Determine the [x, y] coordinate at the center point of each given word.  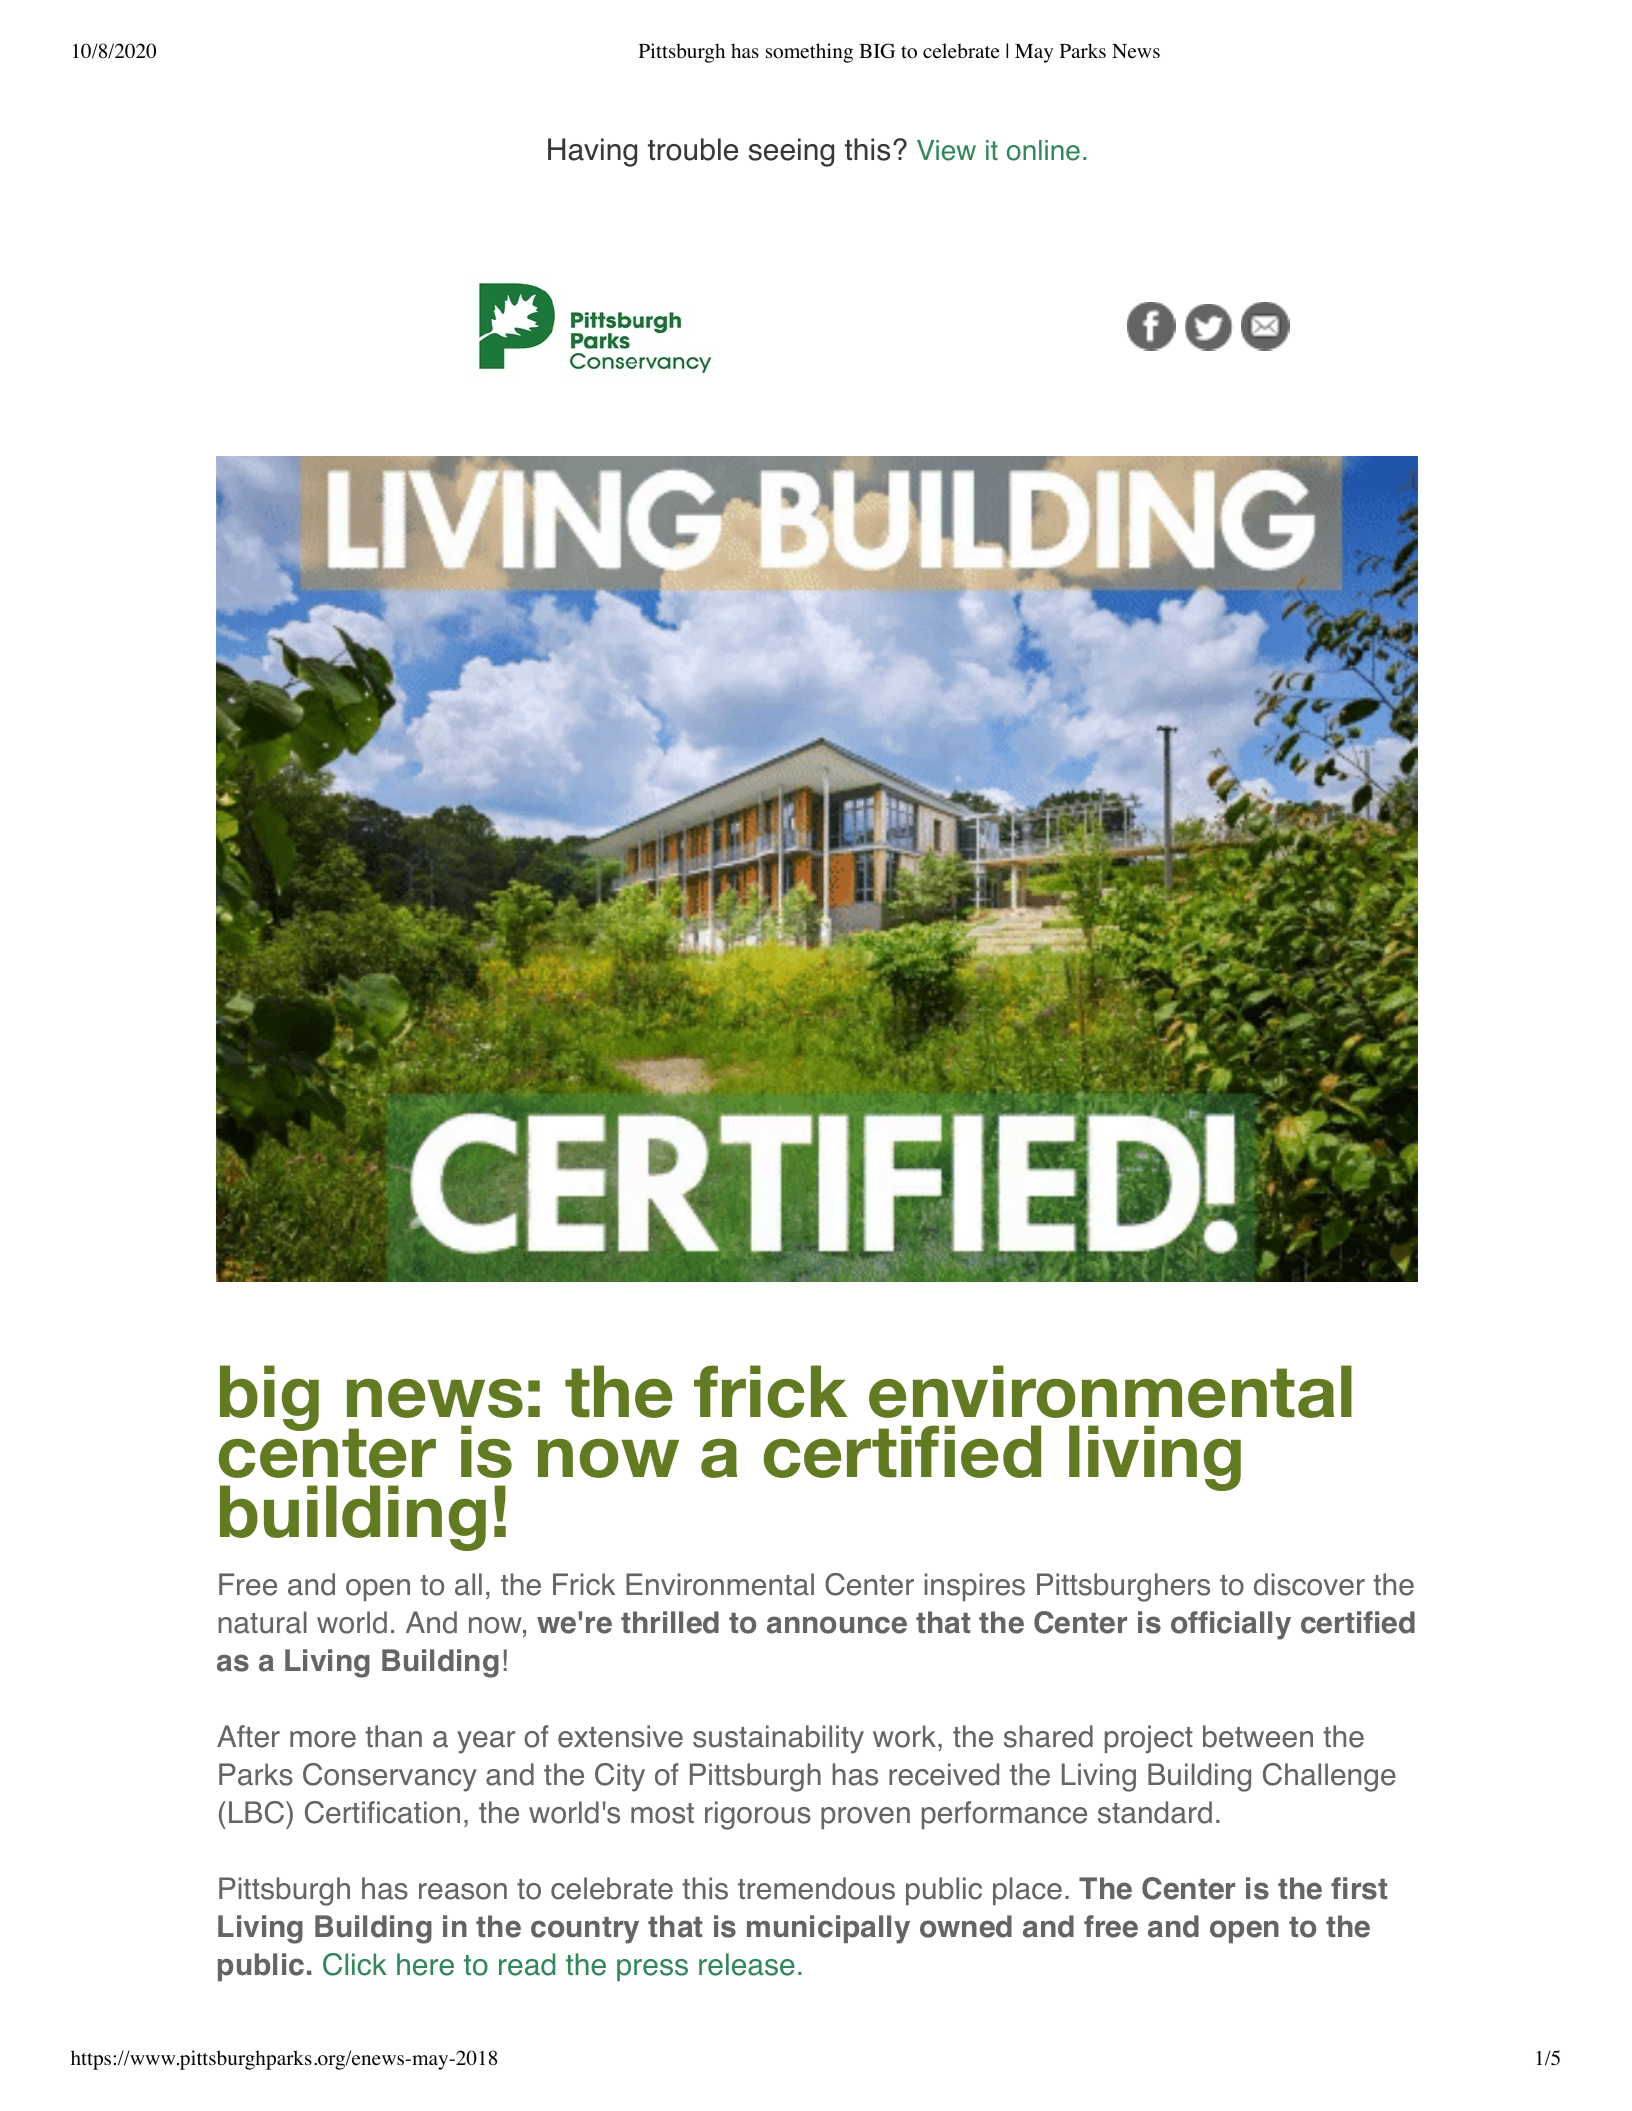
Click [355, 1964]
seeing [791, 152]
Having [592, 152]
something [809, 53]
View [946, 150]
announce [837, 1625]
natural [262, 1622]
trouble [693, 149]
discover [1309, 1584]
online [1043, 150]
